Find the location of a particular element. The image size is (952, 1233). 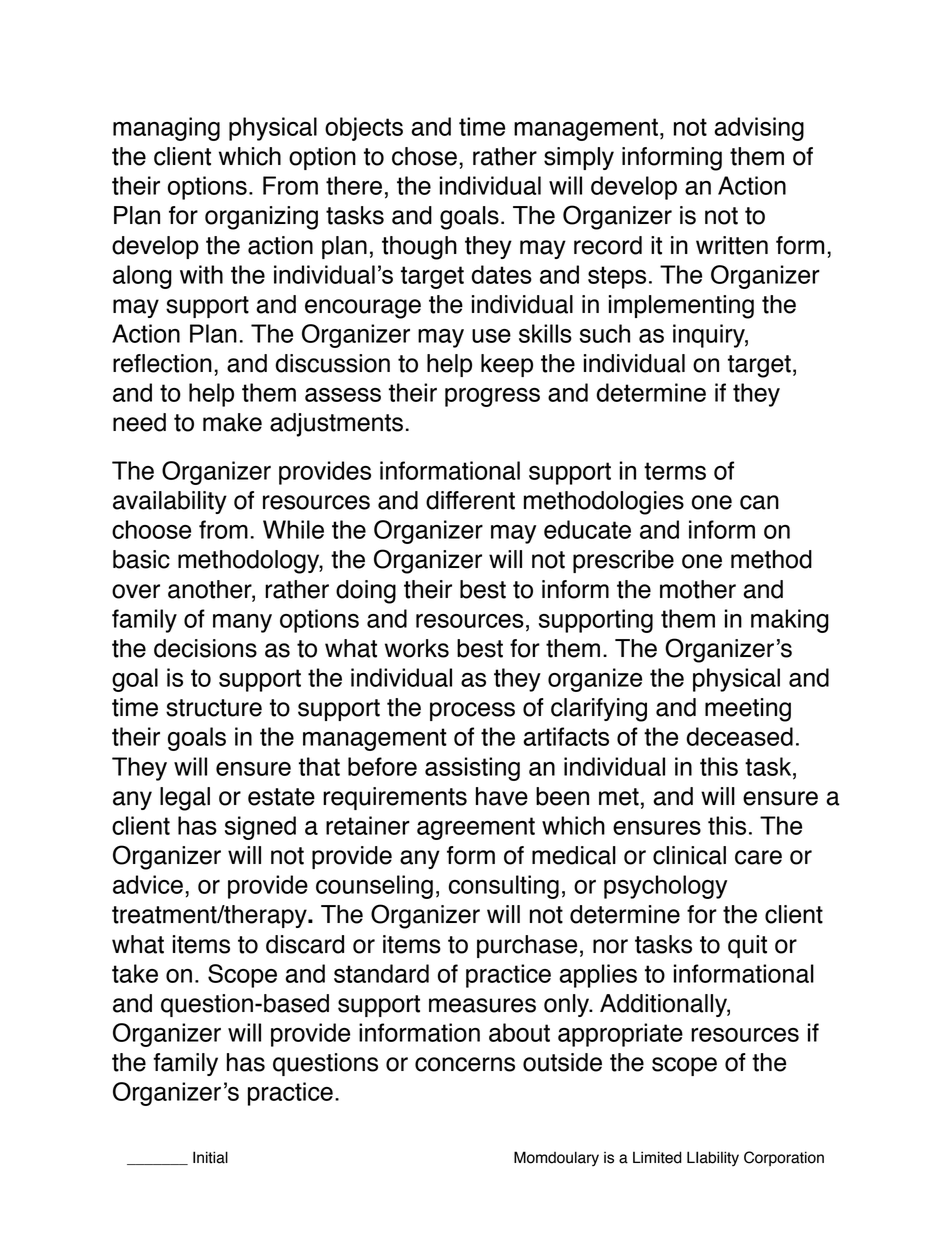

concerns is located at coordinates (465, 1064).
